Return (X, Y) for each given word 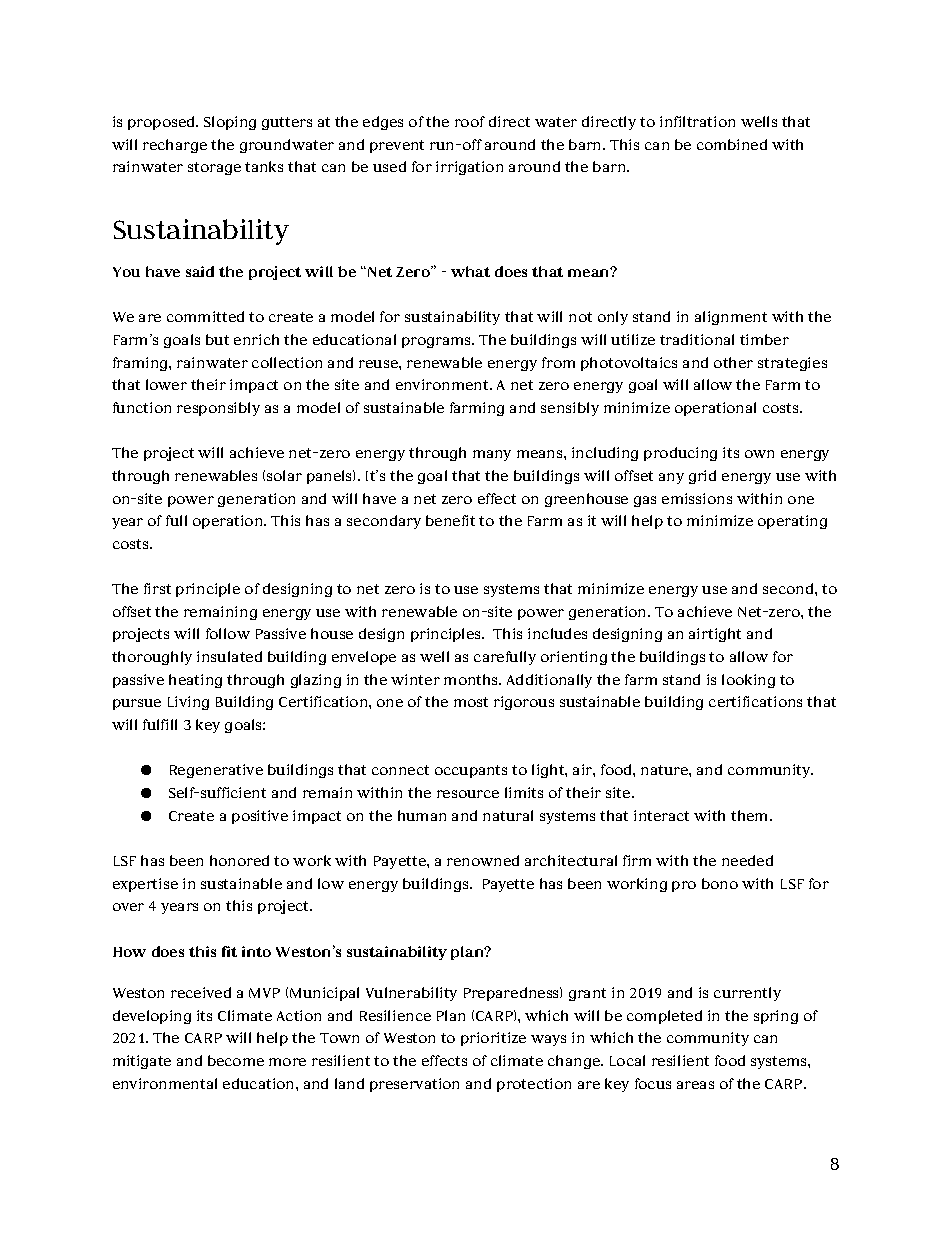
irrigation (469, 168)
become (236, 1060)
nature (665, 770)
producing (680, 454)
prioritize (493, 1039)
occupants (471, 771)
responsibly (218, 409)
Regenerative (216, 771)
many (492, 455)
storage (214, 168)
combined (732, 144)
